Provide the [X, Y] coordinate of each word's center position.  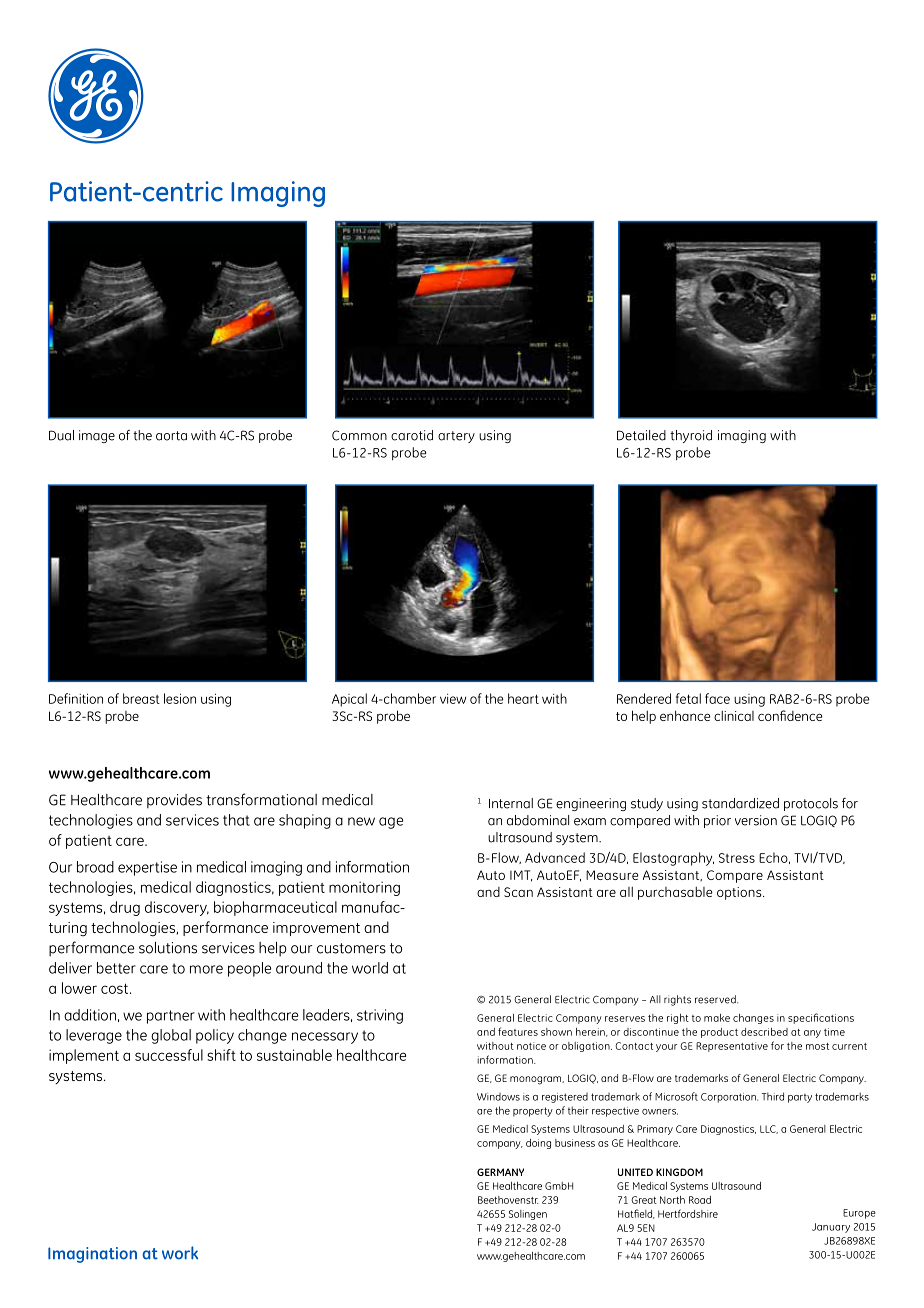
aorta [171, 436]
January [831, 1228]
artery [456, 437]
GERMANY [500, 1172]
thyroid [691, 436]
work [180, 1253]
